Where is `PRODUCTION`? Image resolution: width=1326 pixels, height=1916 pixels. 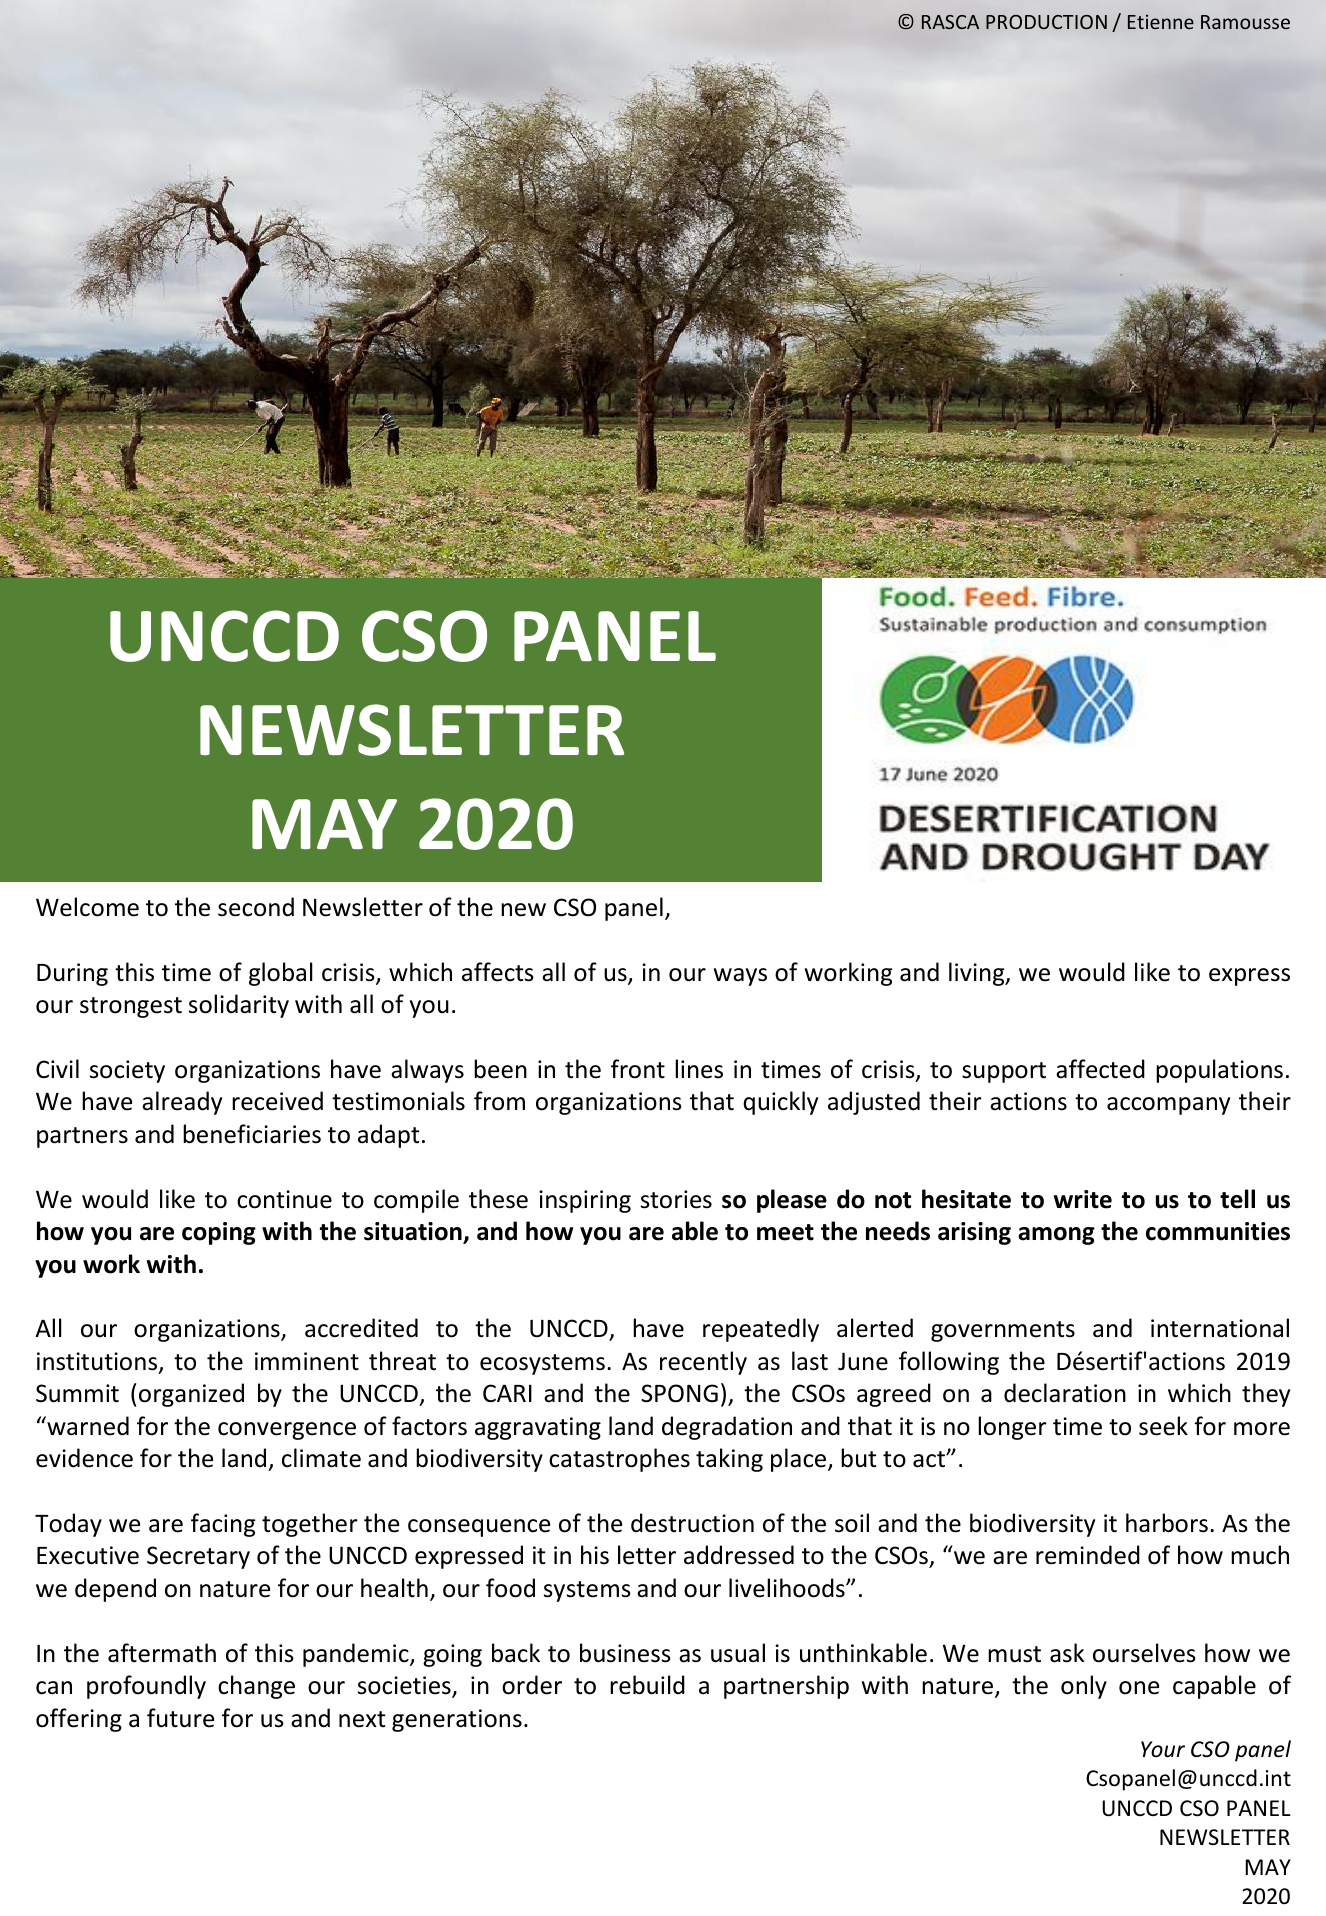 PRODUCTION is located at coordinates (1046, 22).
